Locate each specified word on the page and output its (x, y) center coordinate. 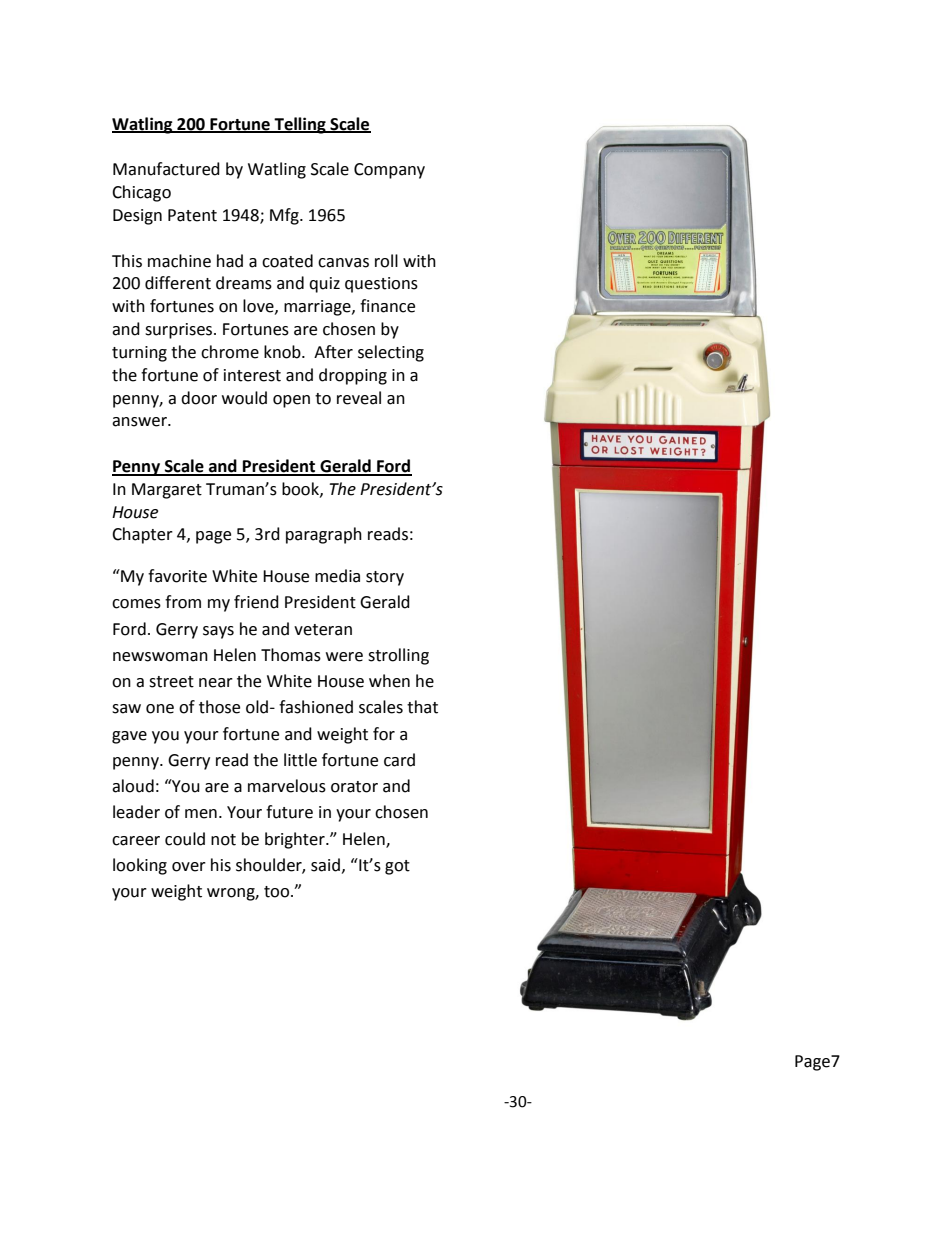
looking (140, 866)
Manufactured (166, 169)
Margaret (167, 491)
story (385, 578)
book (301, 489)
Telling (300, 125)
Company (389, 171)
